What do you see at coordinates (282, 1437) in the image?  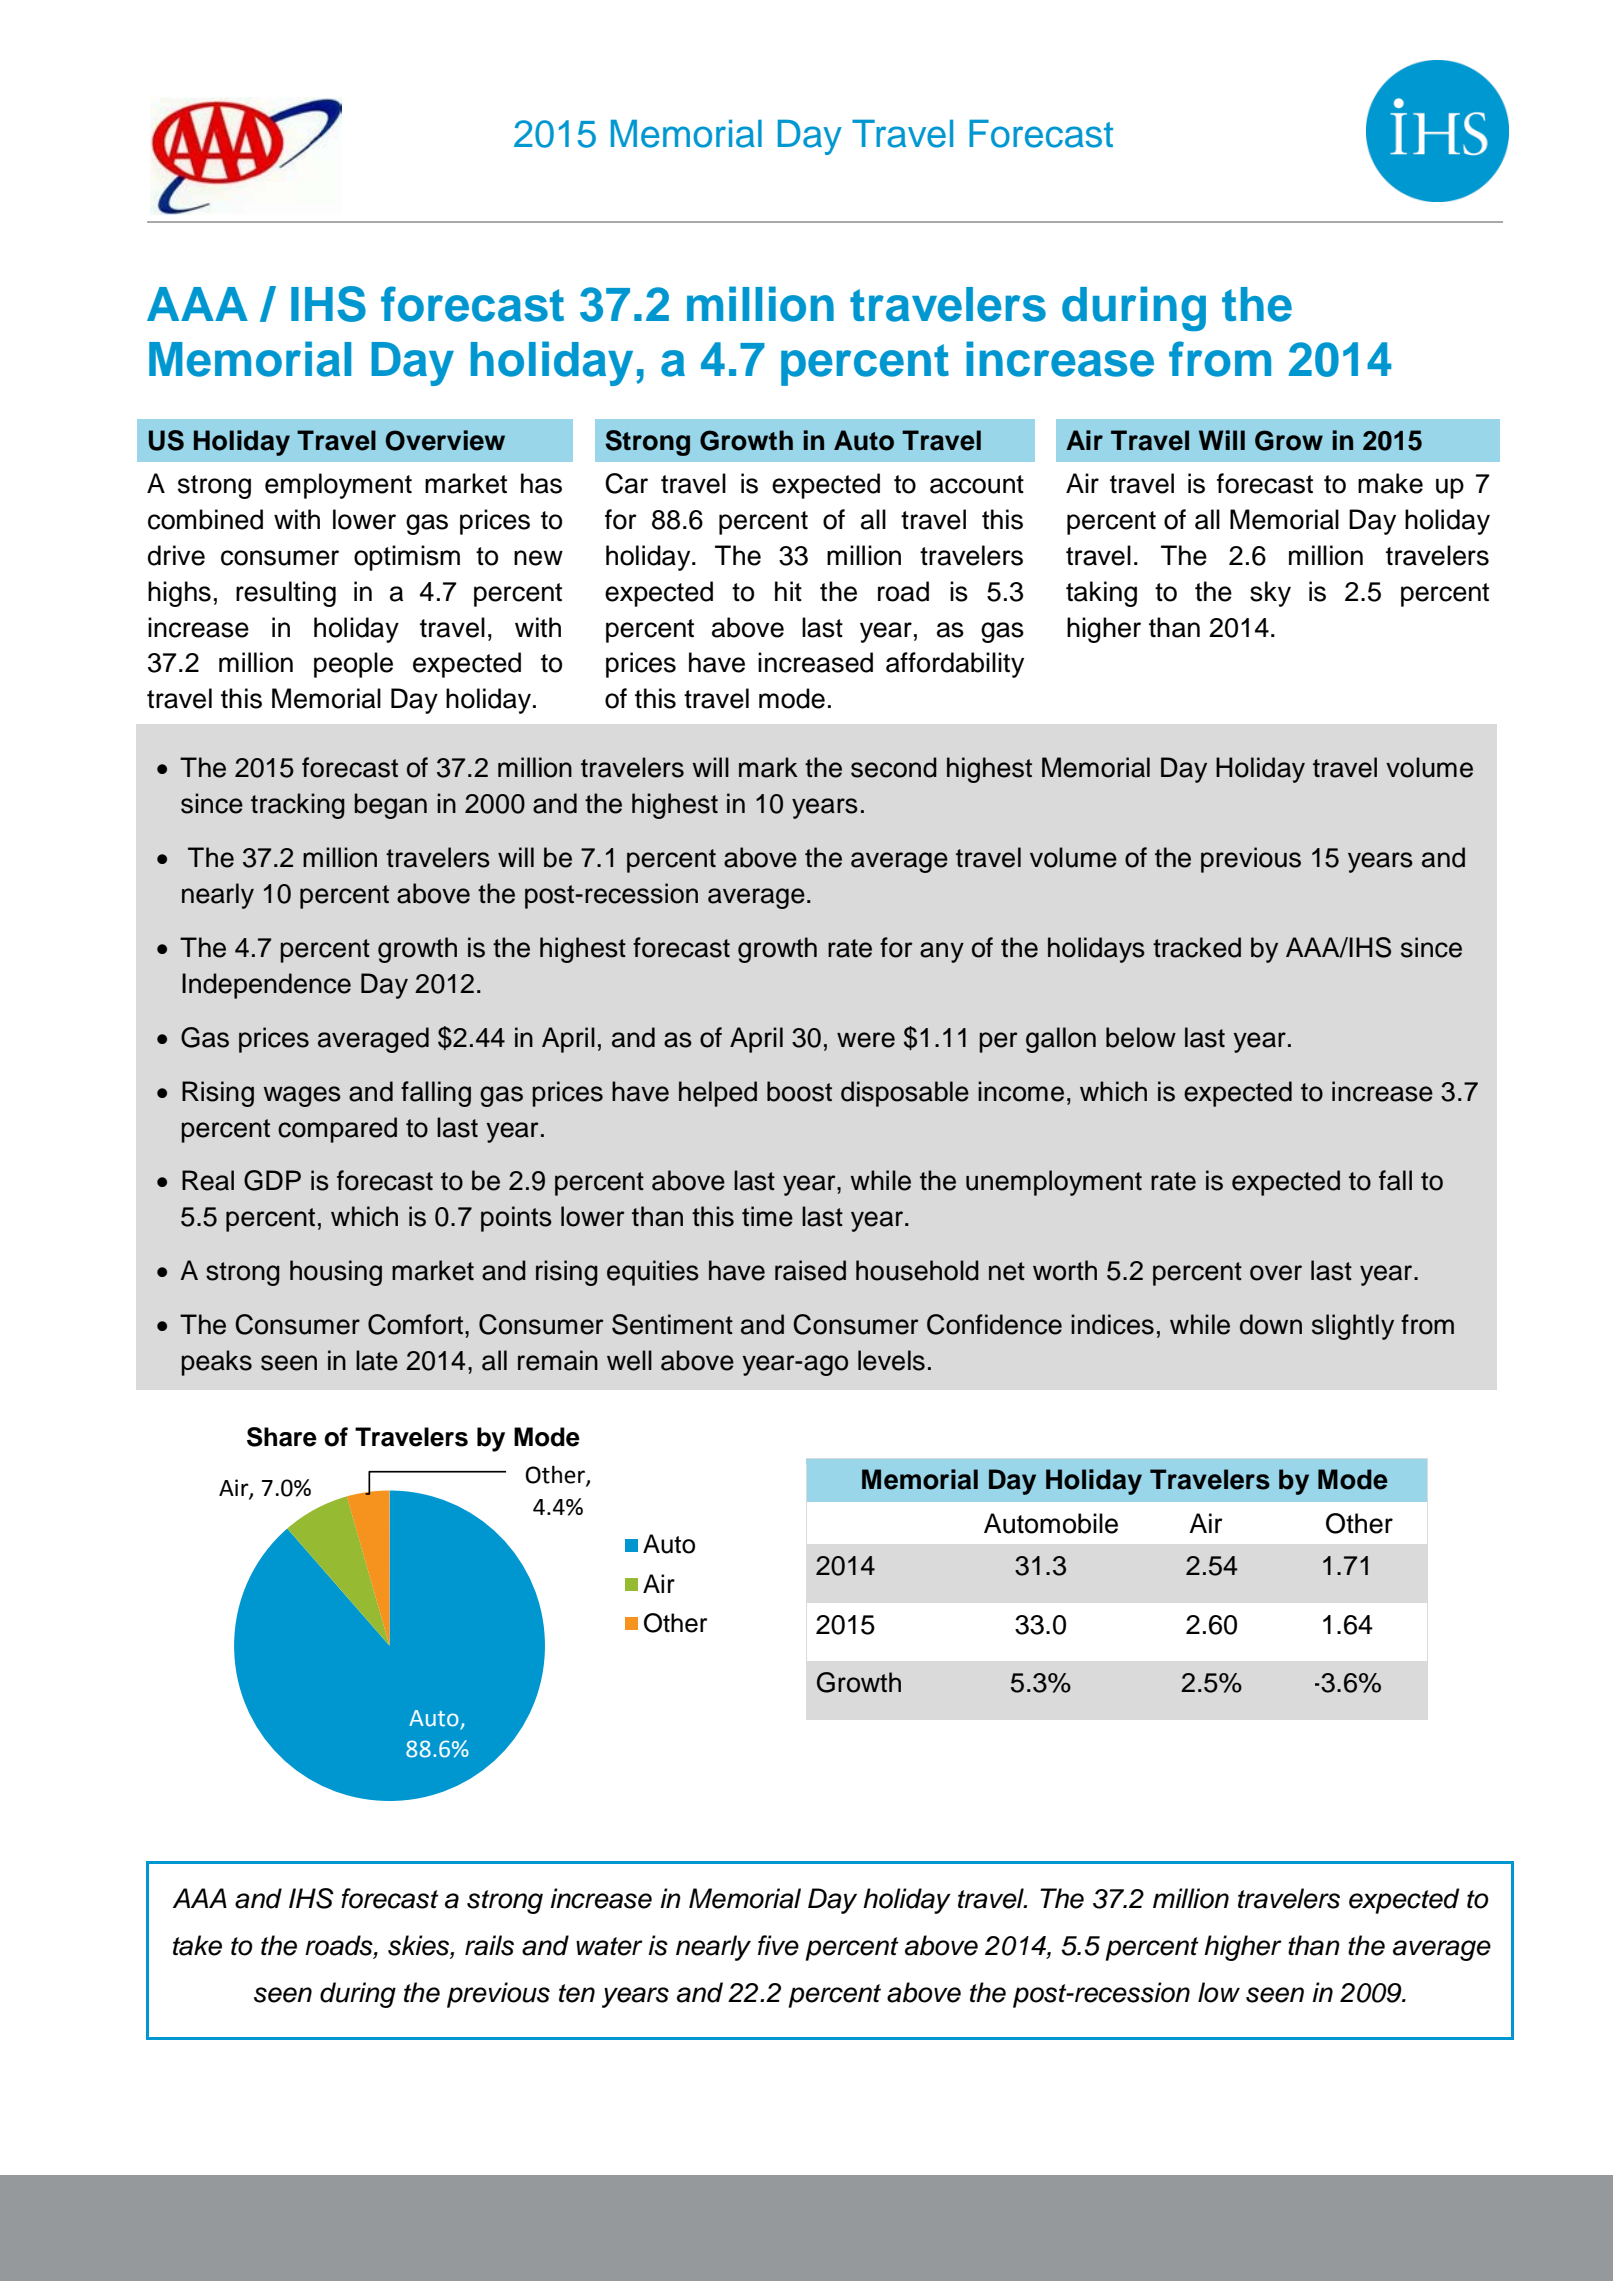 I see `Share` at bounding box center [282, 1437].
